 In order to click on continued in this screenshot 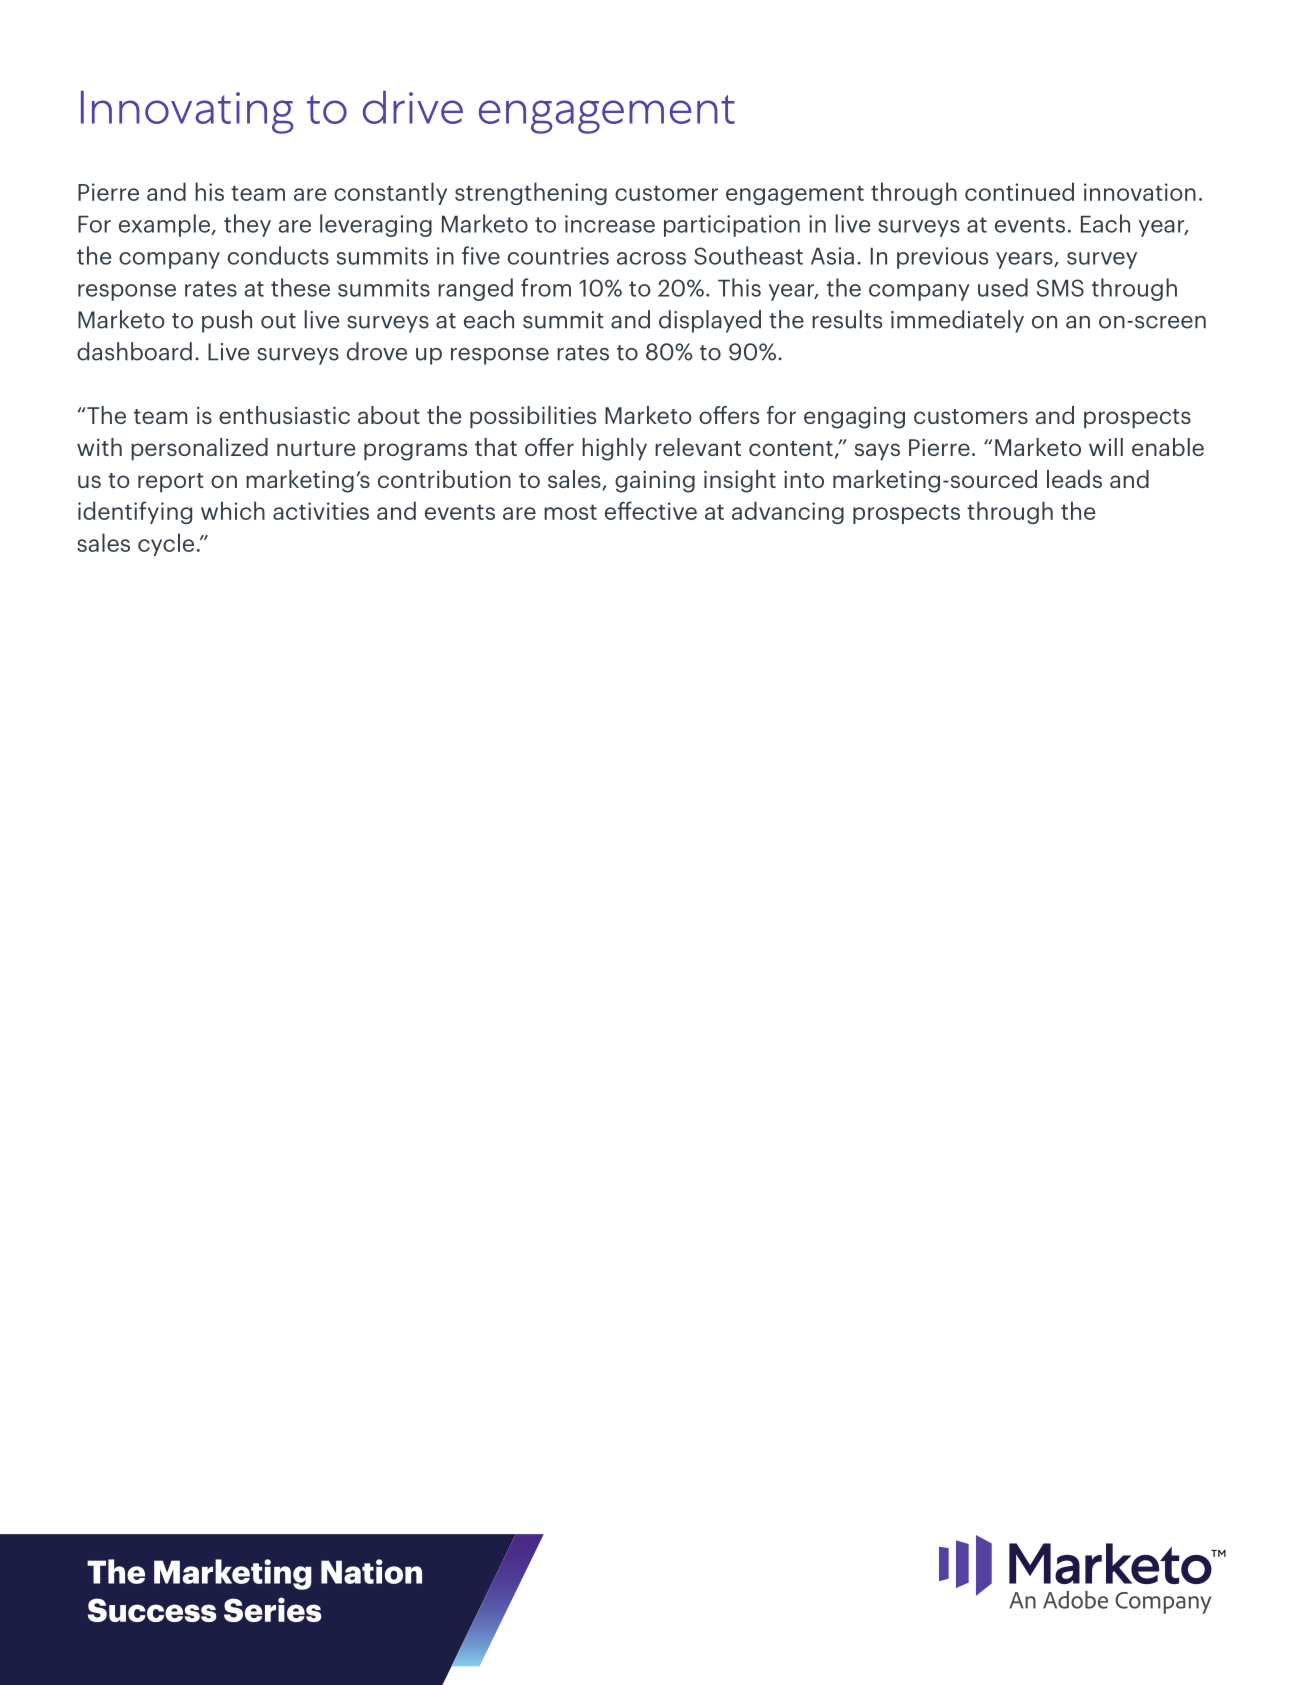, I will do `click(1019, 191)`.
